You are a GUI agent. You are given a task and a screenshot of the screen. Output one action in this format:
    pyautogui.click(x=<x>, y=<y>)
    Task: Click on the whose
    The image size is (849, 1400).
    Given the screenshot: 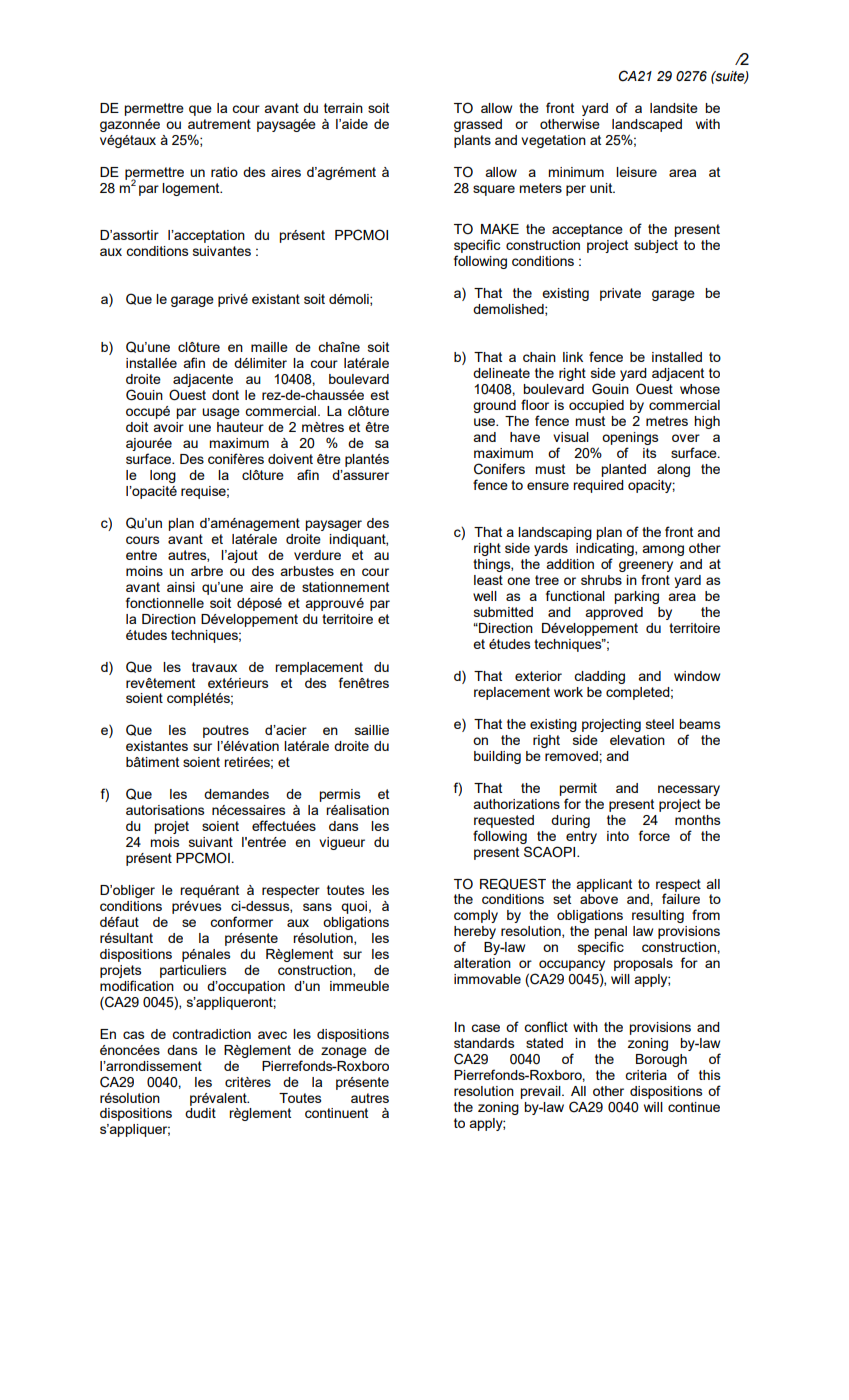 What is the action you would take?
    pyautogui.click(x=700, y=389)
